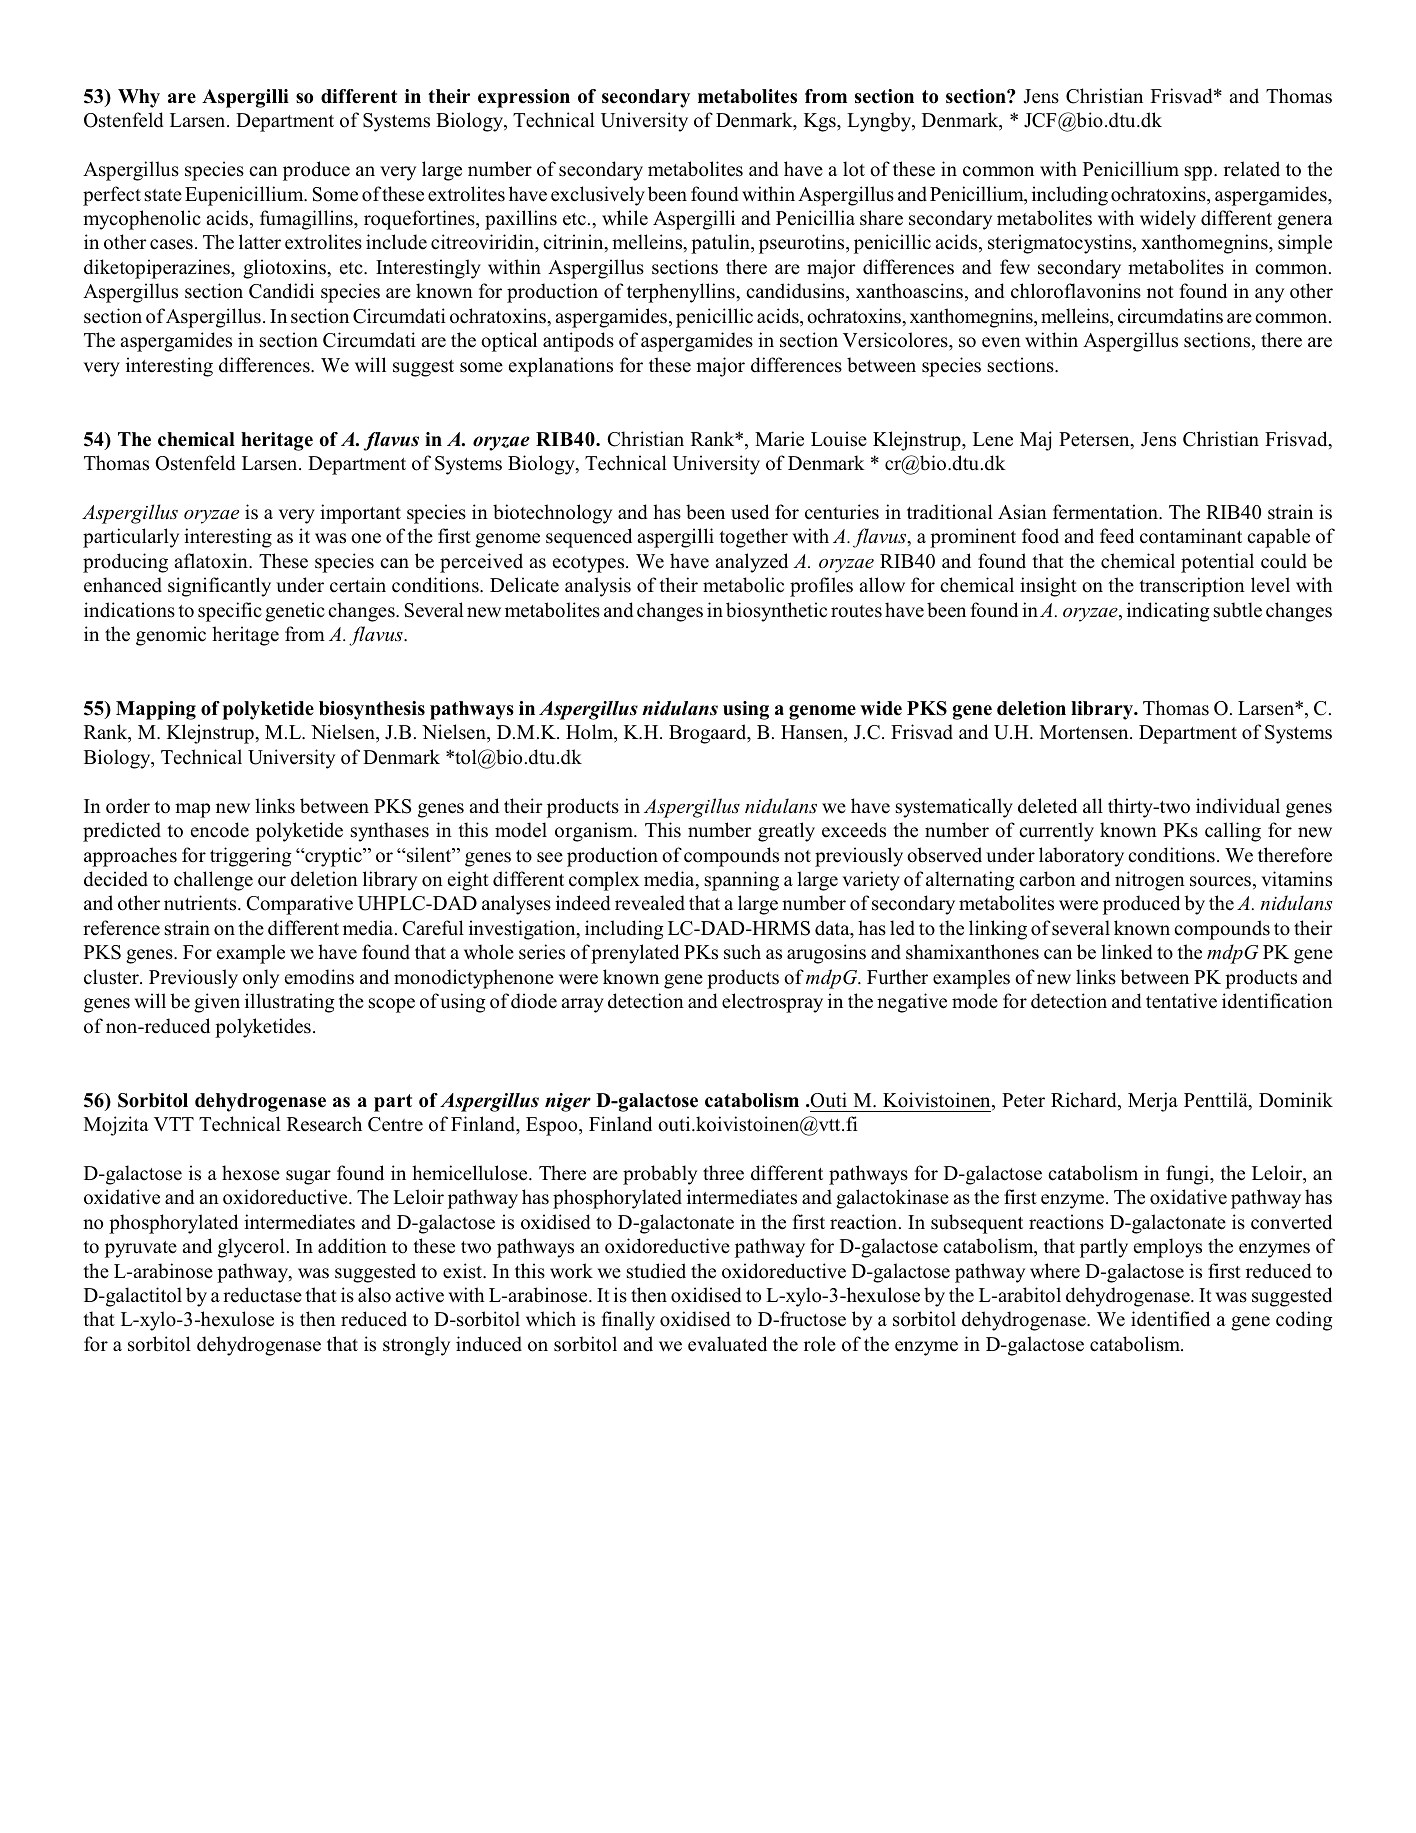 The image size is (1416, 1833). I want to click on identified, so click(1170, 1319).
